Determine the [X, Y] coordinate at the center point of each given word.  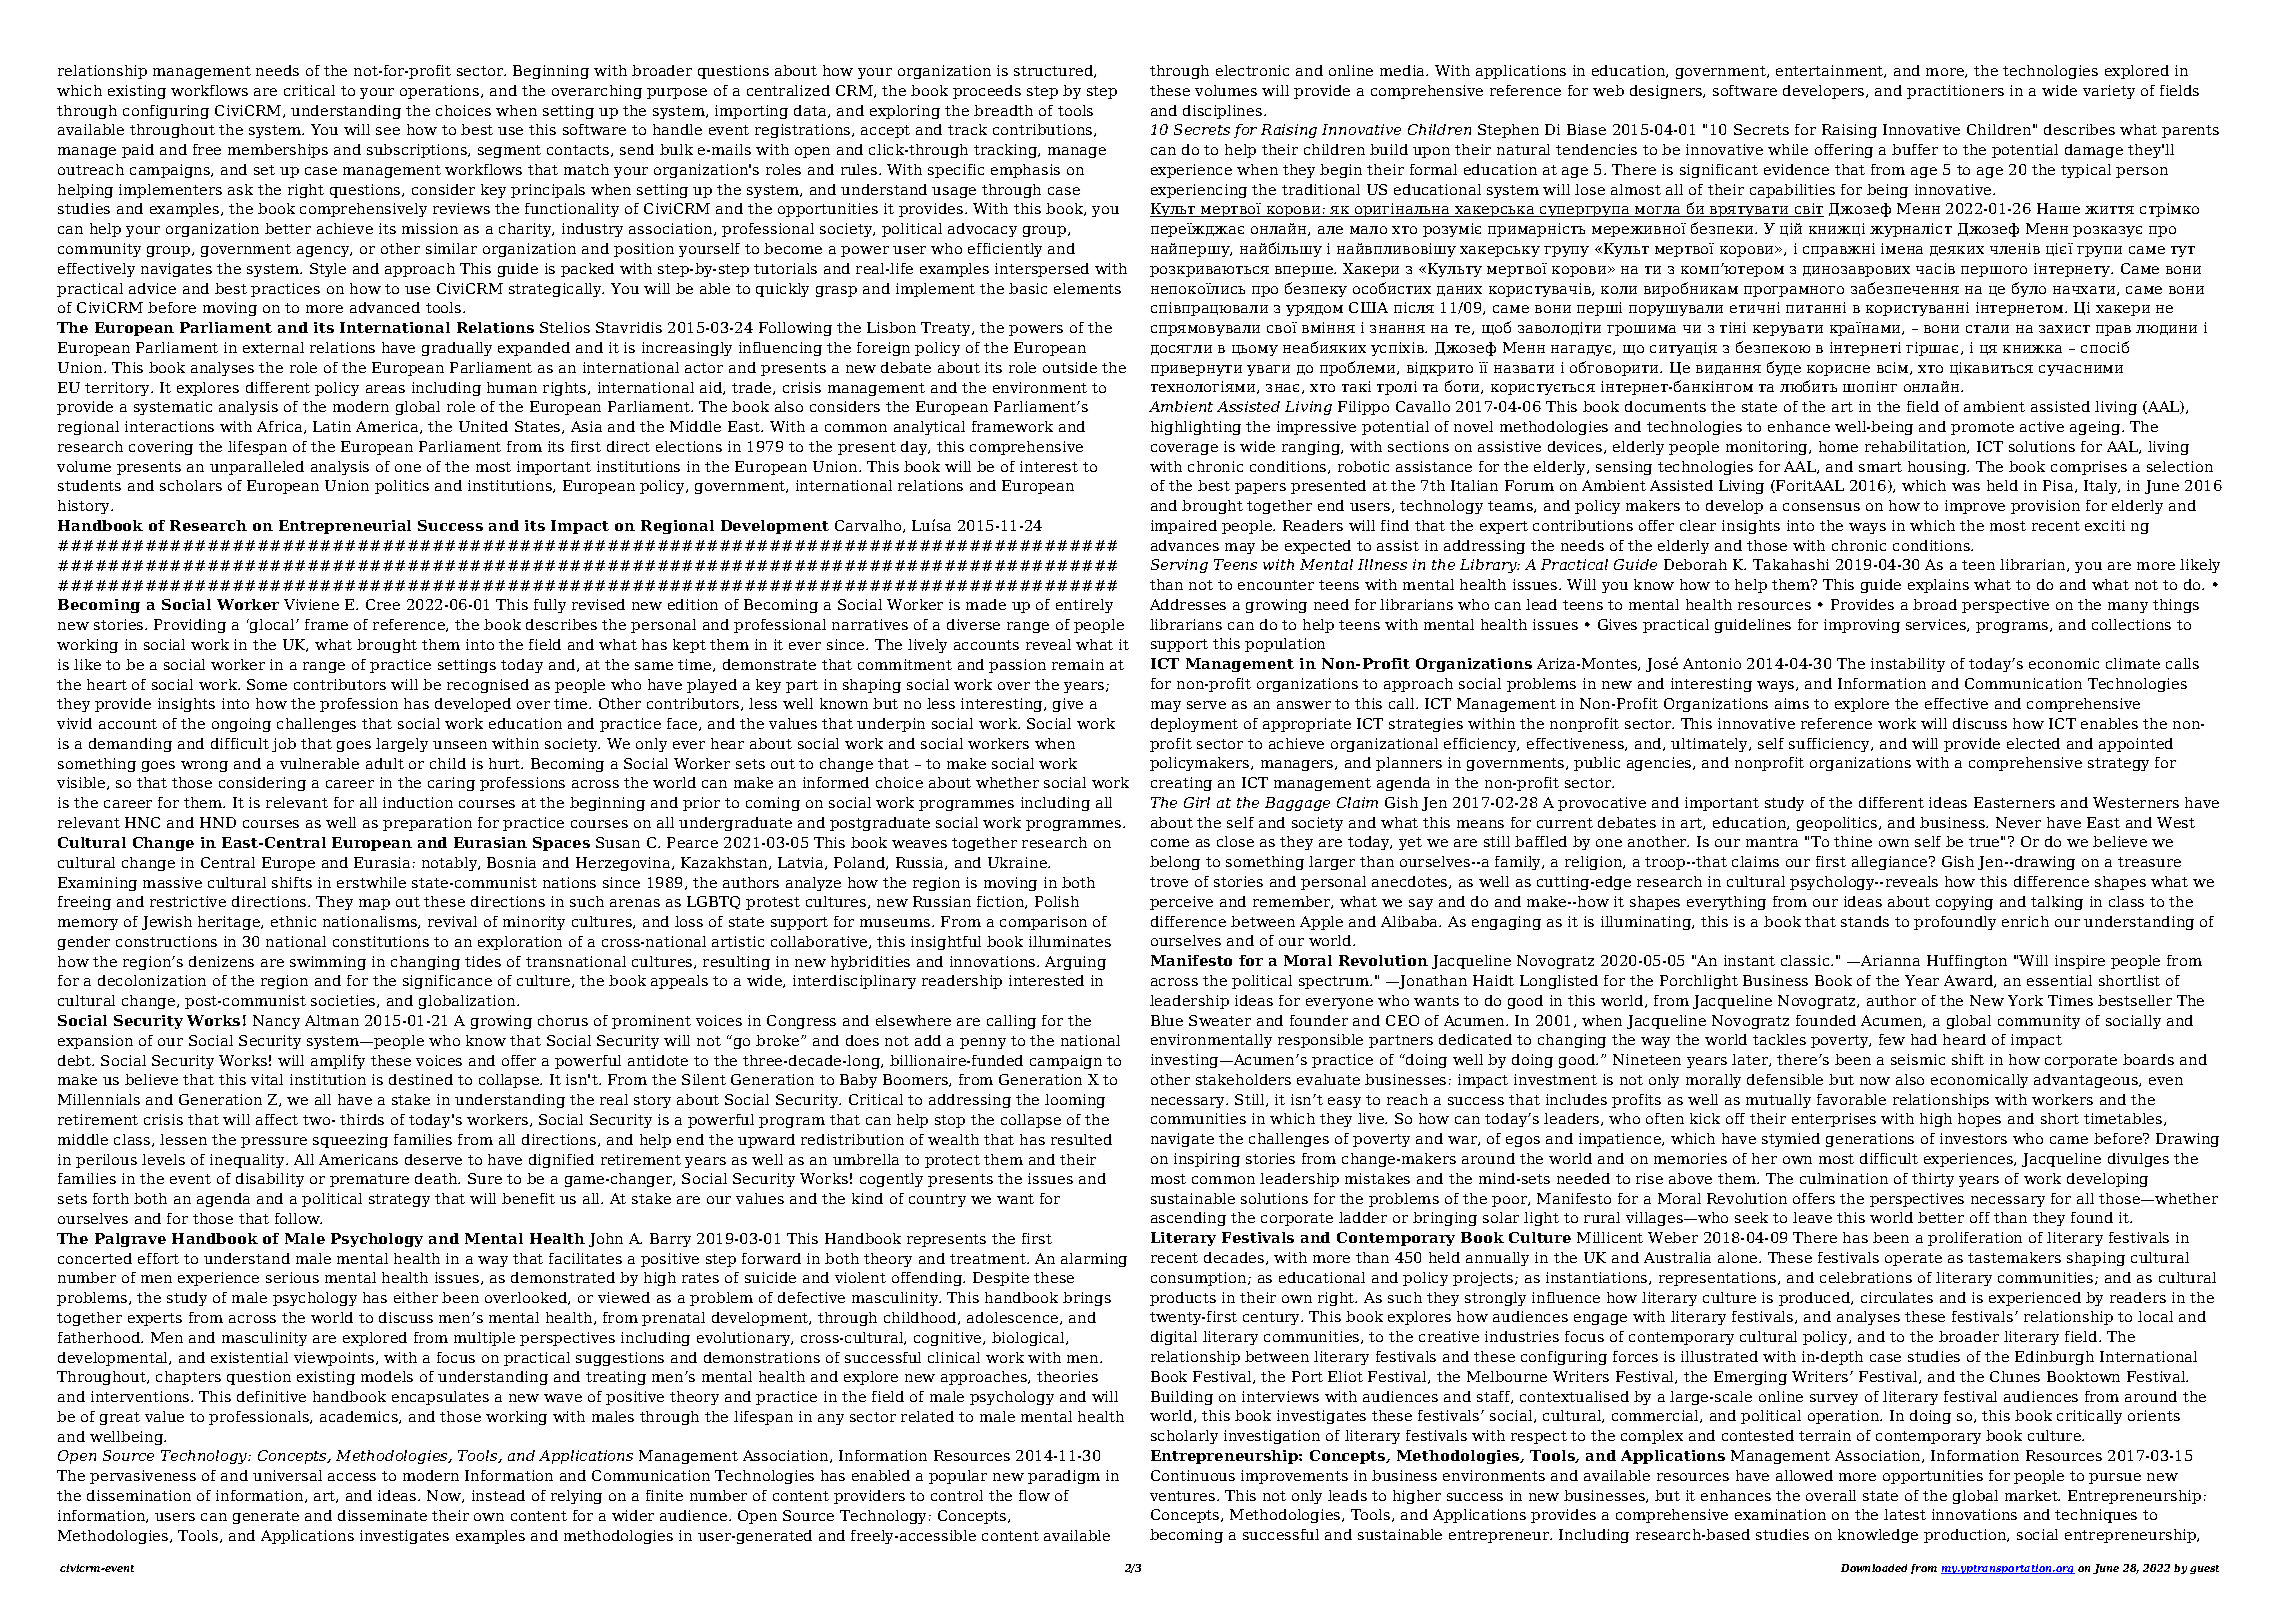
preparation [427, 824]
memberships [278, 151]
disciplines [1224, 112]
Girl [1197, 802]
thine [1853, 841]
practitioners [1955, 92]
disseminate [382, 1515]
